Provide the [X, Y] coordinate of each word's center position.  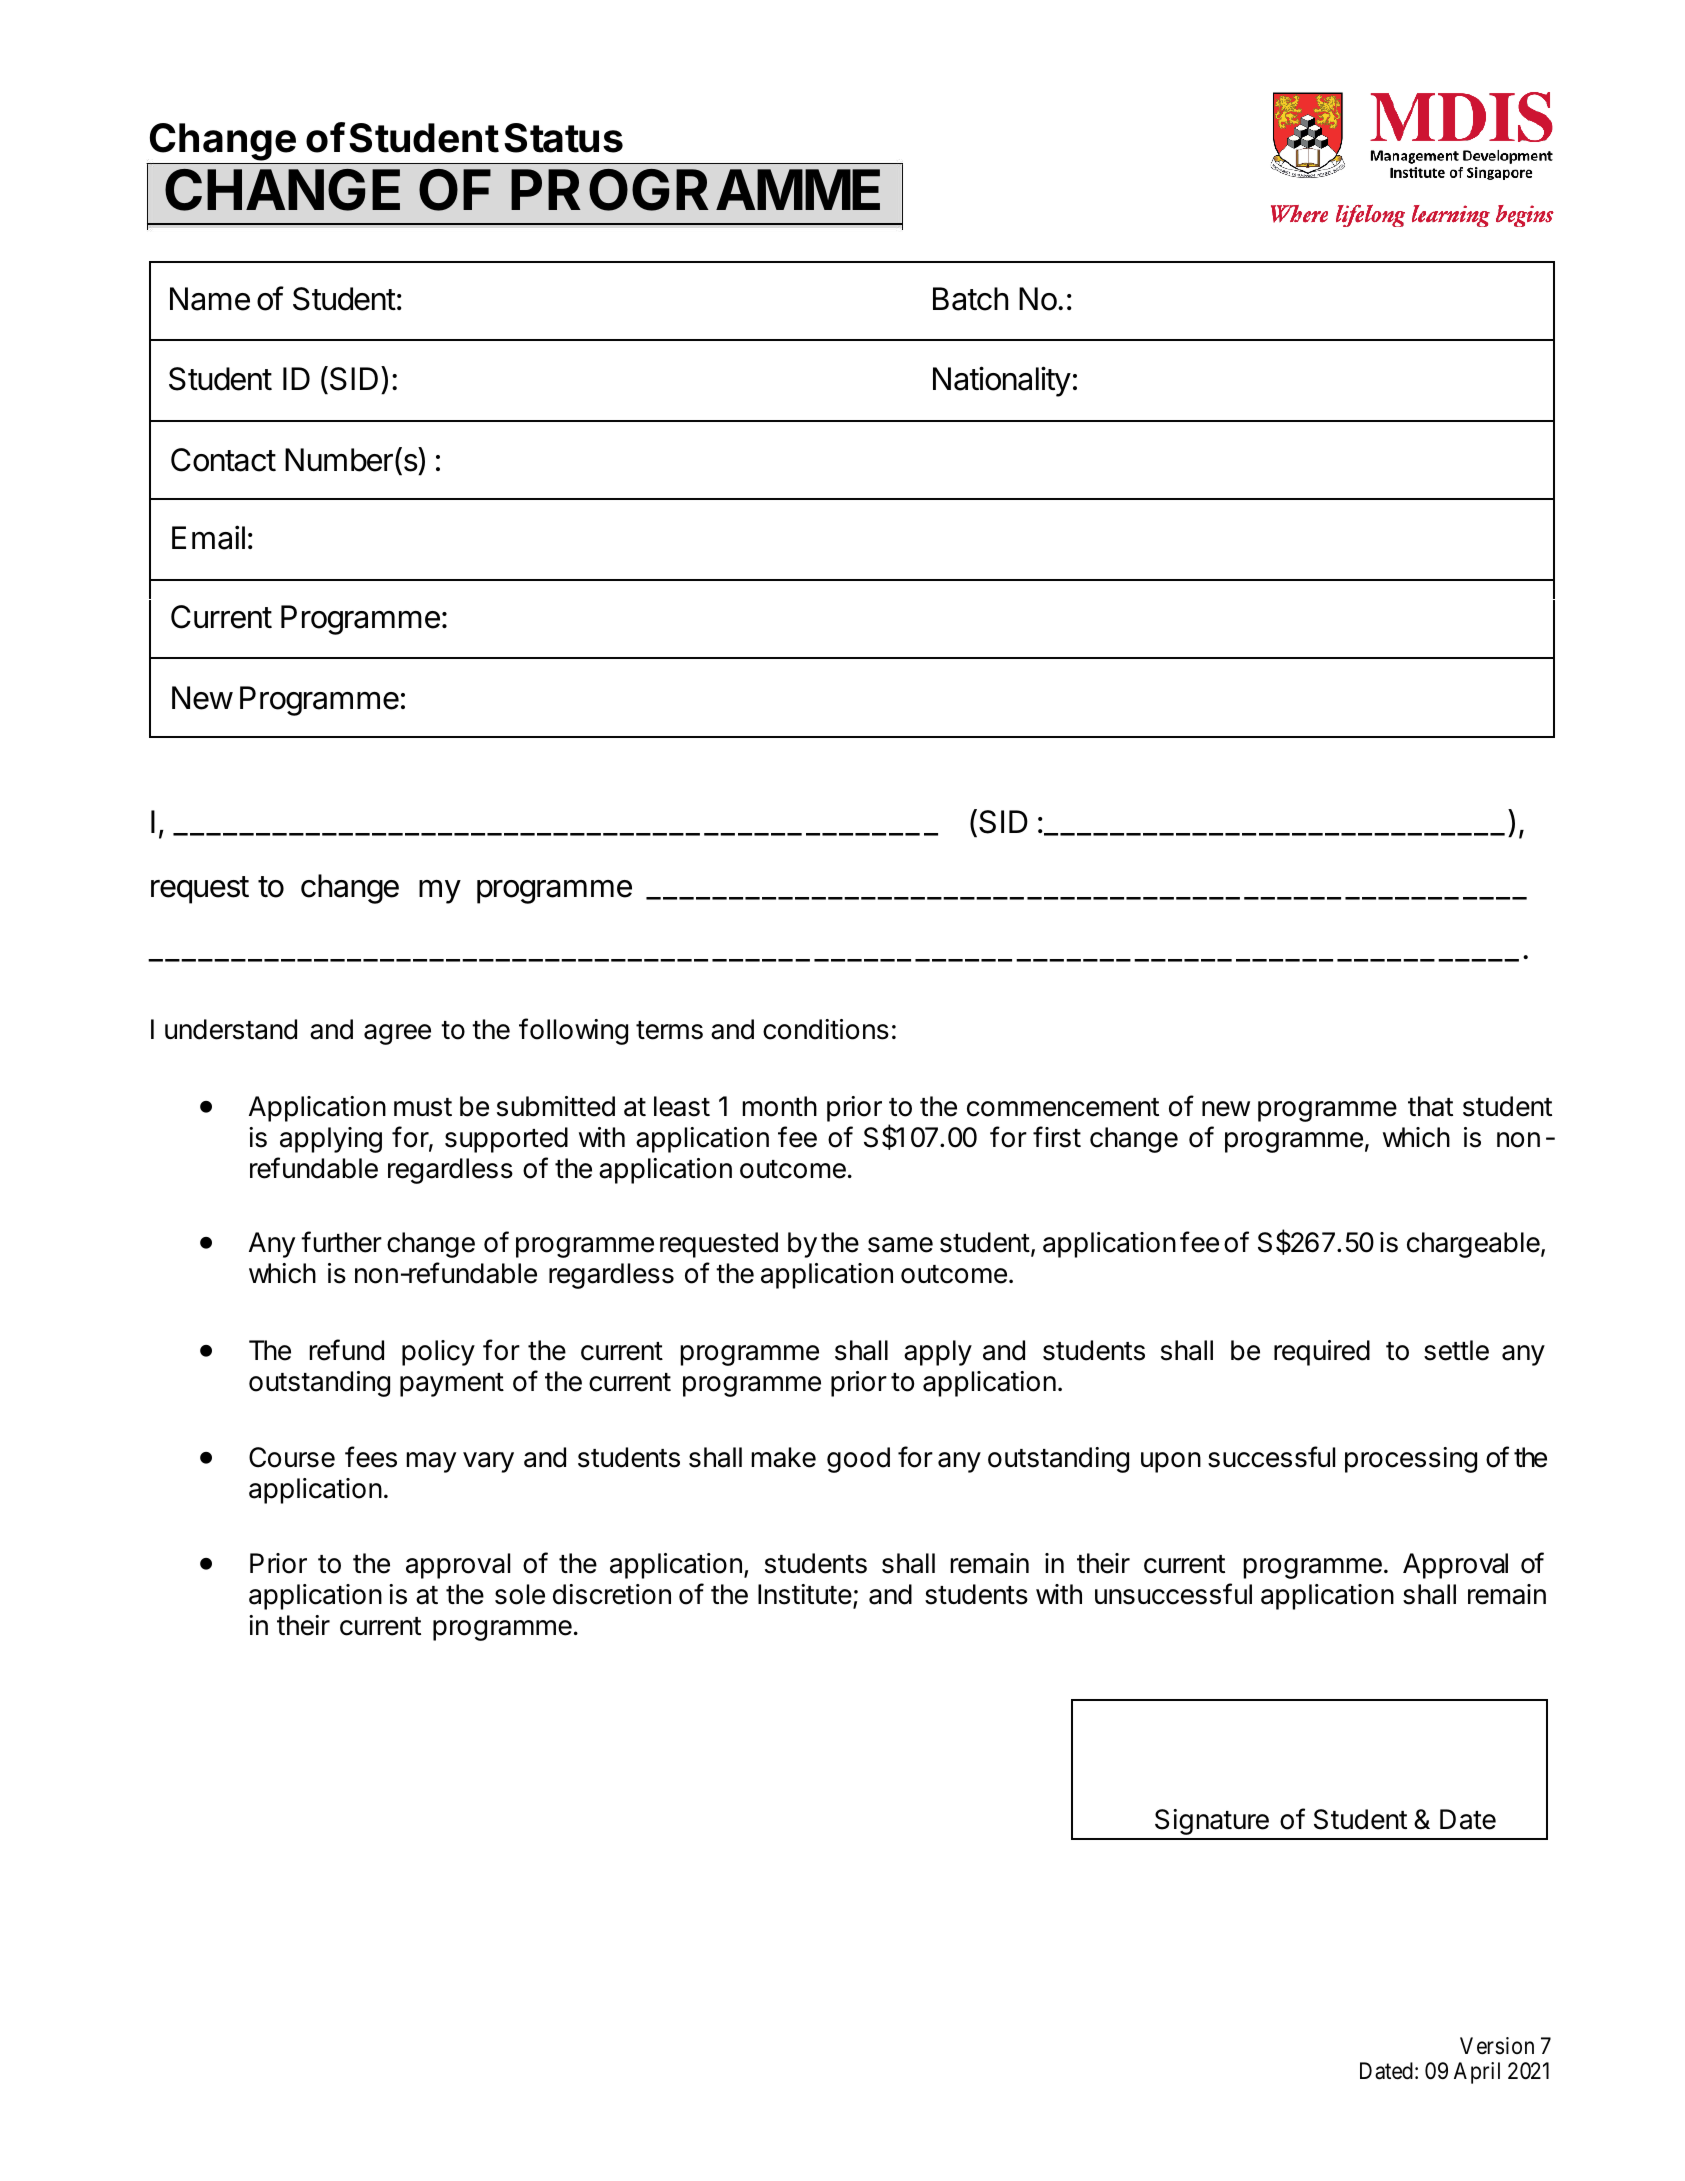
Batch [970, 299]
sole [520, 1594]
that [1430, 1106]
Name [210, 299]
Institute [805, 1594]
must [423, 1107]
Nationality [1002, 381]
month [780, 1106]
